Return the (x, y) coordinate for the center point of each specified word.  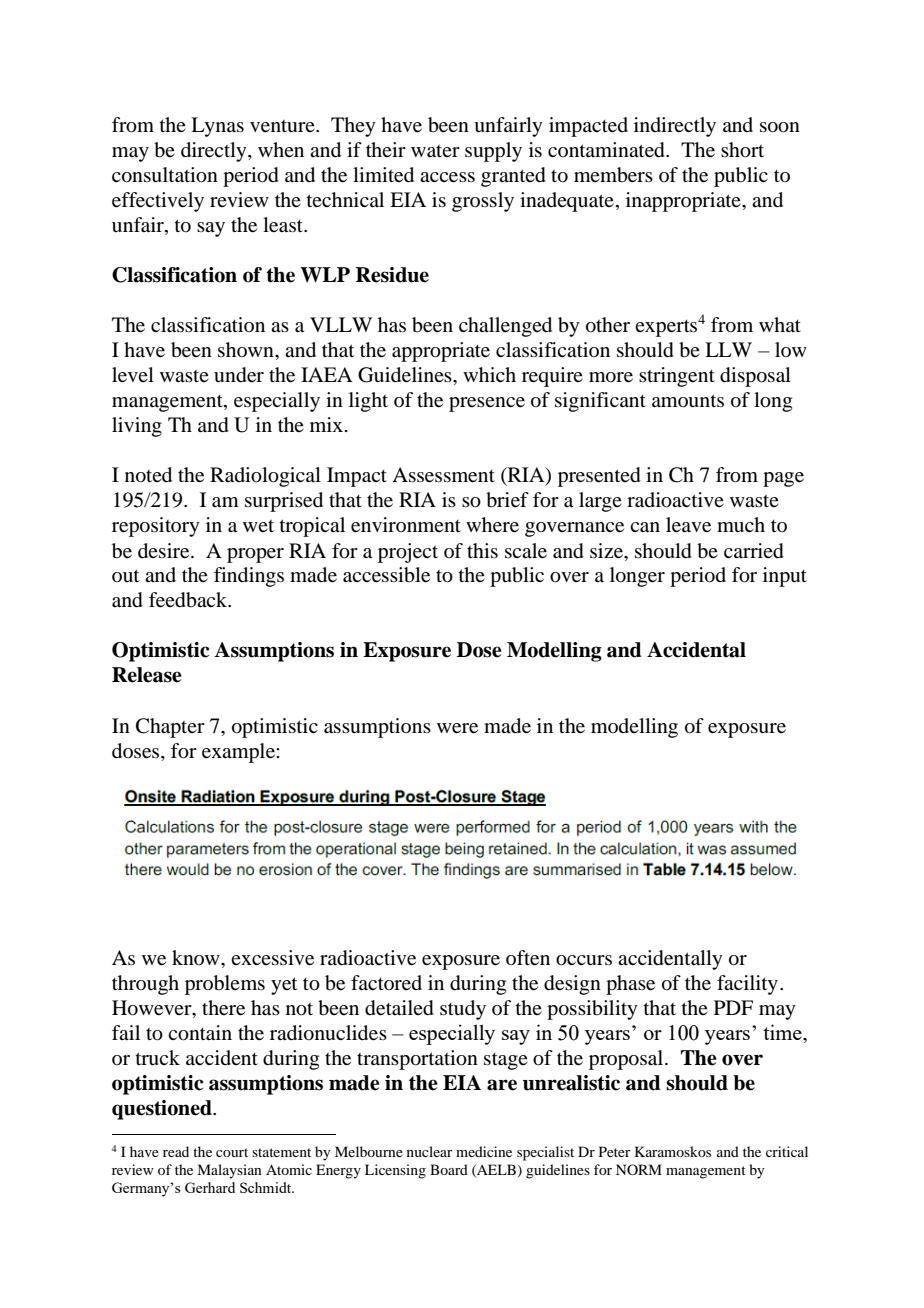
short (742, 150)
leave (688, 525)
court (232, 1152)
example (239, 753)
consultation (165, 175)
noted (148, 475)
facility (747, 985)
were (457, 728)
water (435, 151)
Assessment (443, 475)
